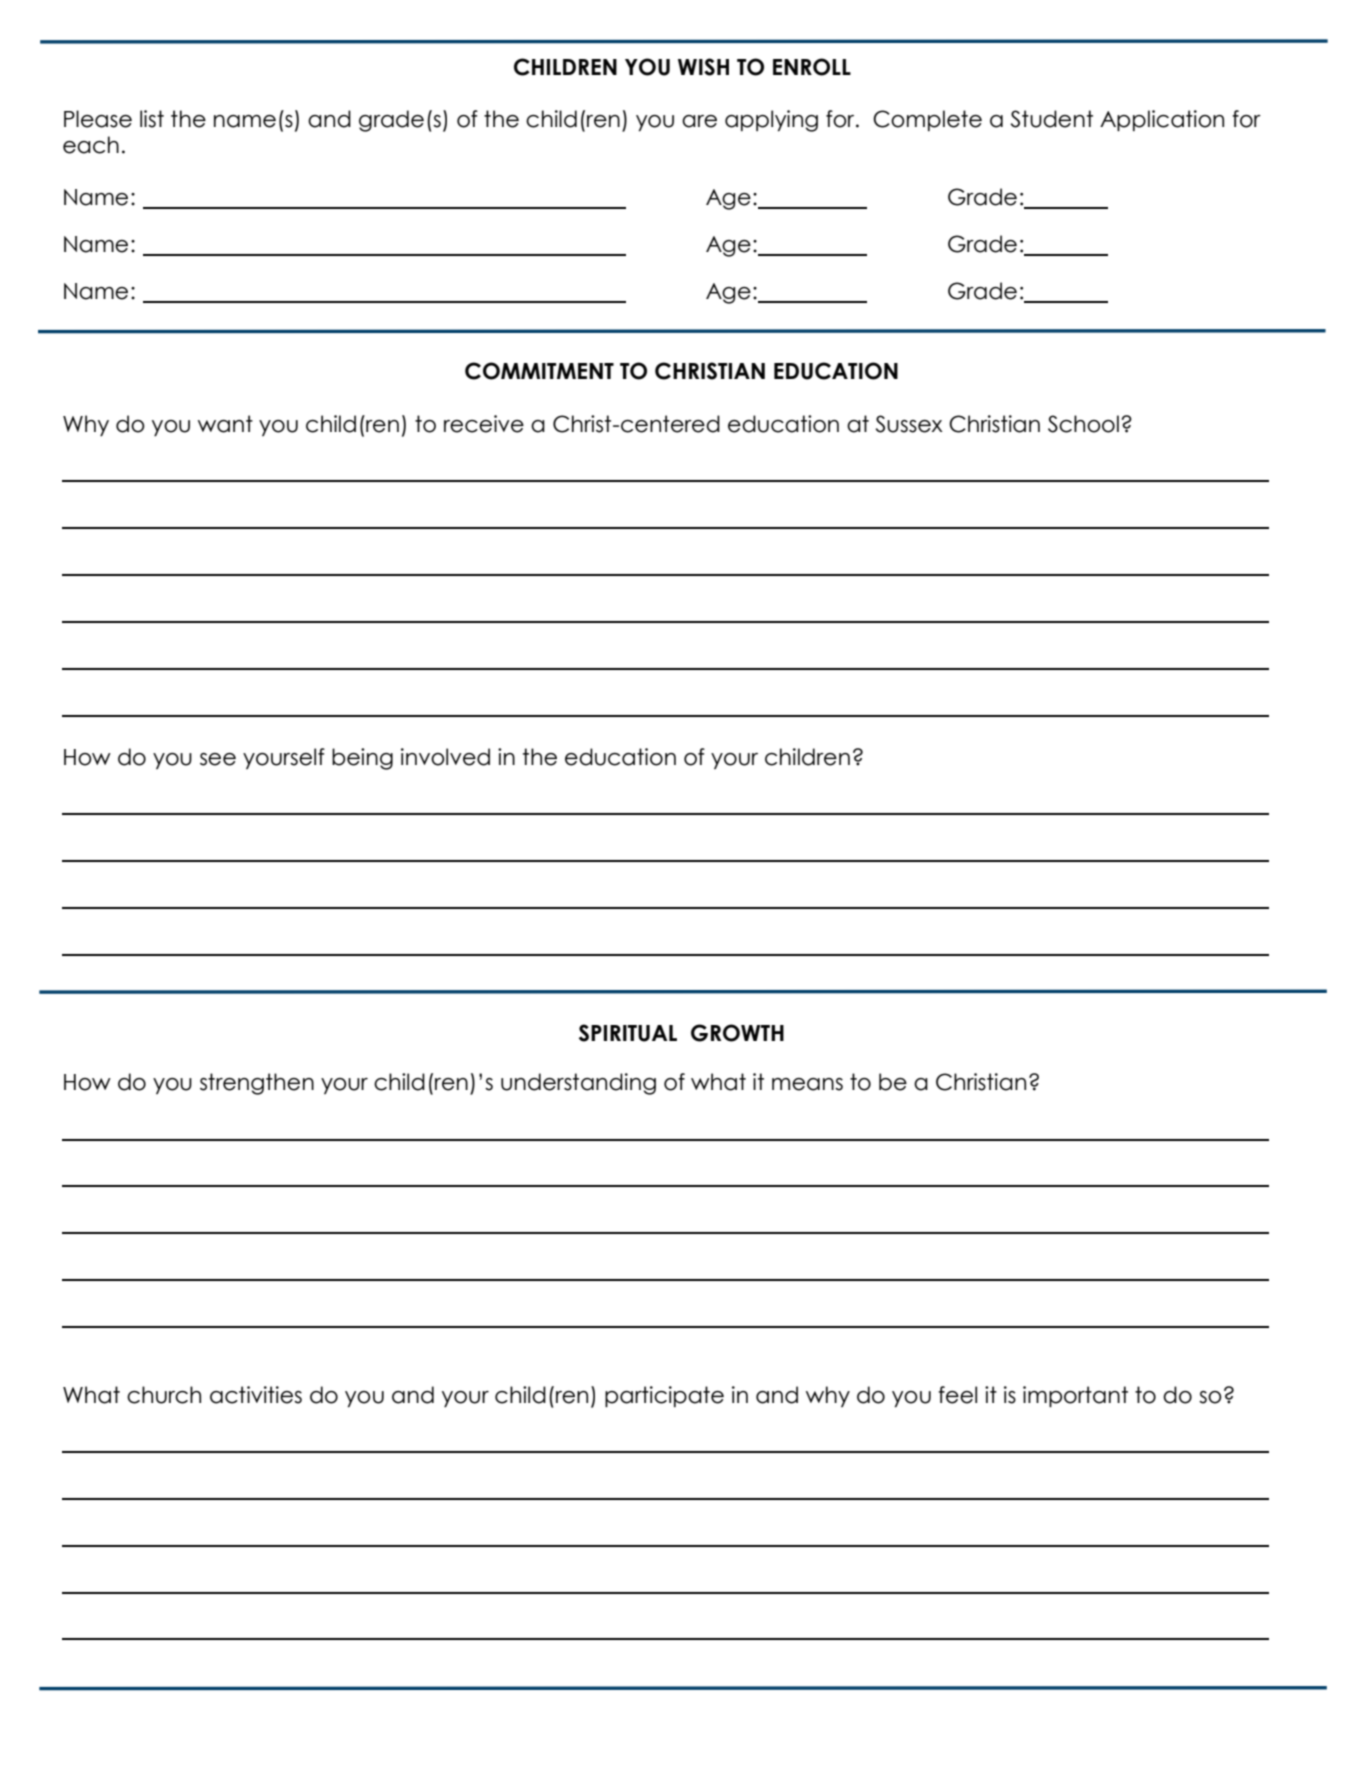 The image size is (1367, 1769). What do you see at coordinates (578, 1084) in the document?
I see `understanding` at bounding box center [578, 1084].
